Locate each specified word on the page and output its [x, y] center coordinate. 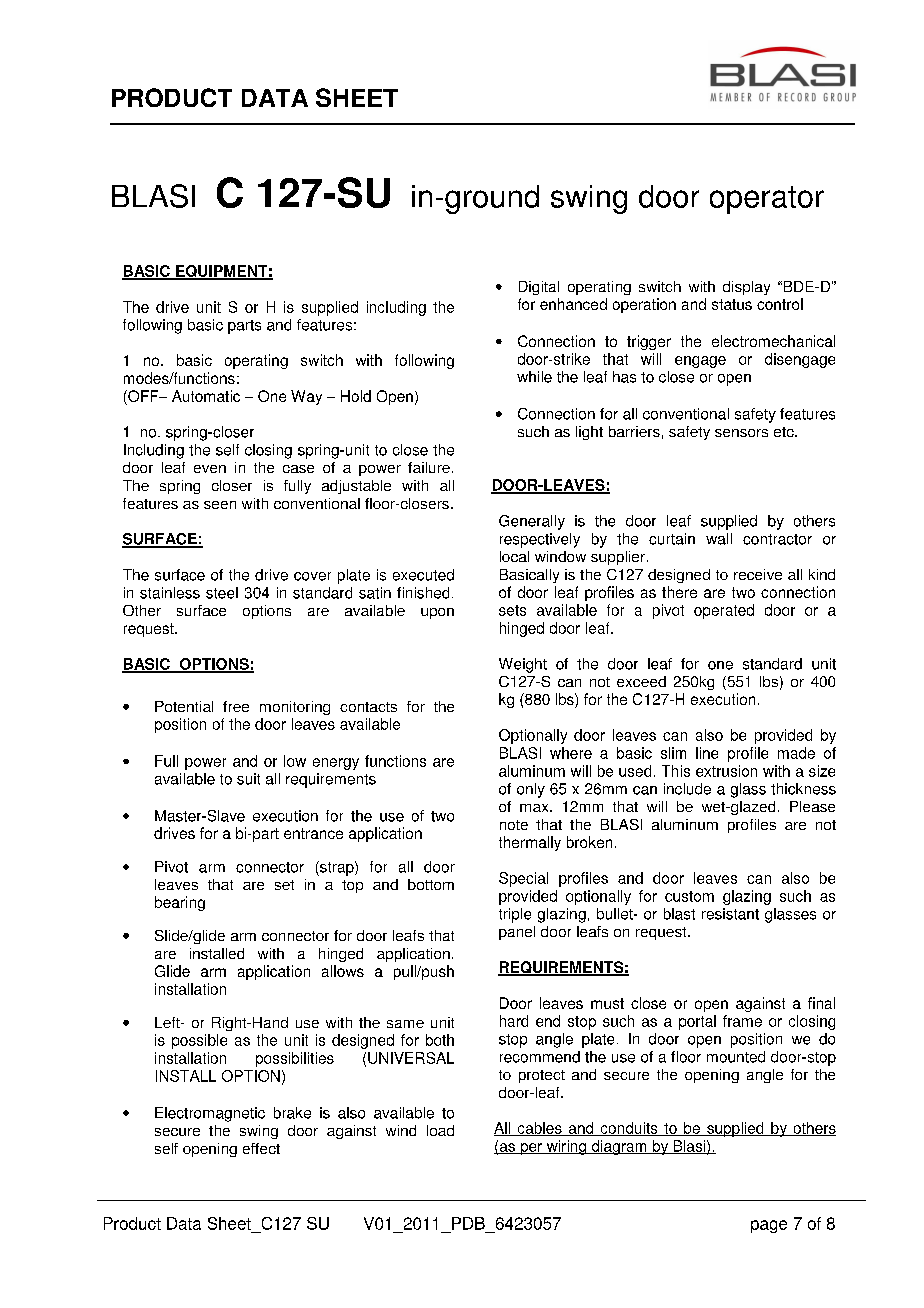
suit [248, 779]
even [210, 469]
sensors [741, 433]
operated [724, 611]
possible [199, 1041]
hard [514, 1021]
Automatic [206, 396]
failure [429, 467]
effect [261, 1148]
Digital [539, 288]
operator [767, 200]
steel [222, 593]
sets [512, 610]
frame [742, 1021]
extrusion [726, 771]
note [514, 825]
